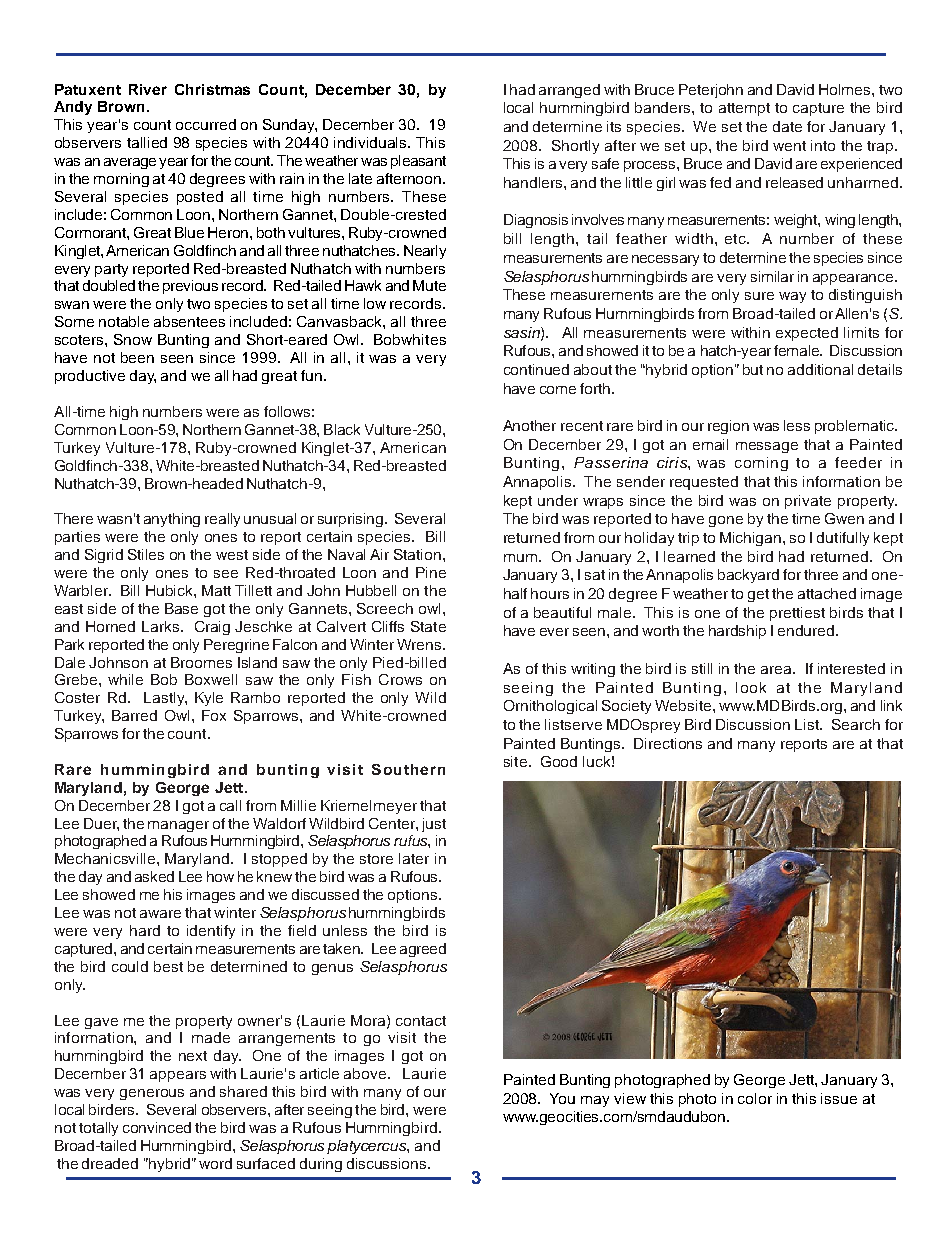 The image size is (952, 1233). I want to click on You, so click(562, 1098).
